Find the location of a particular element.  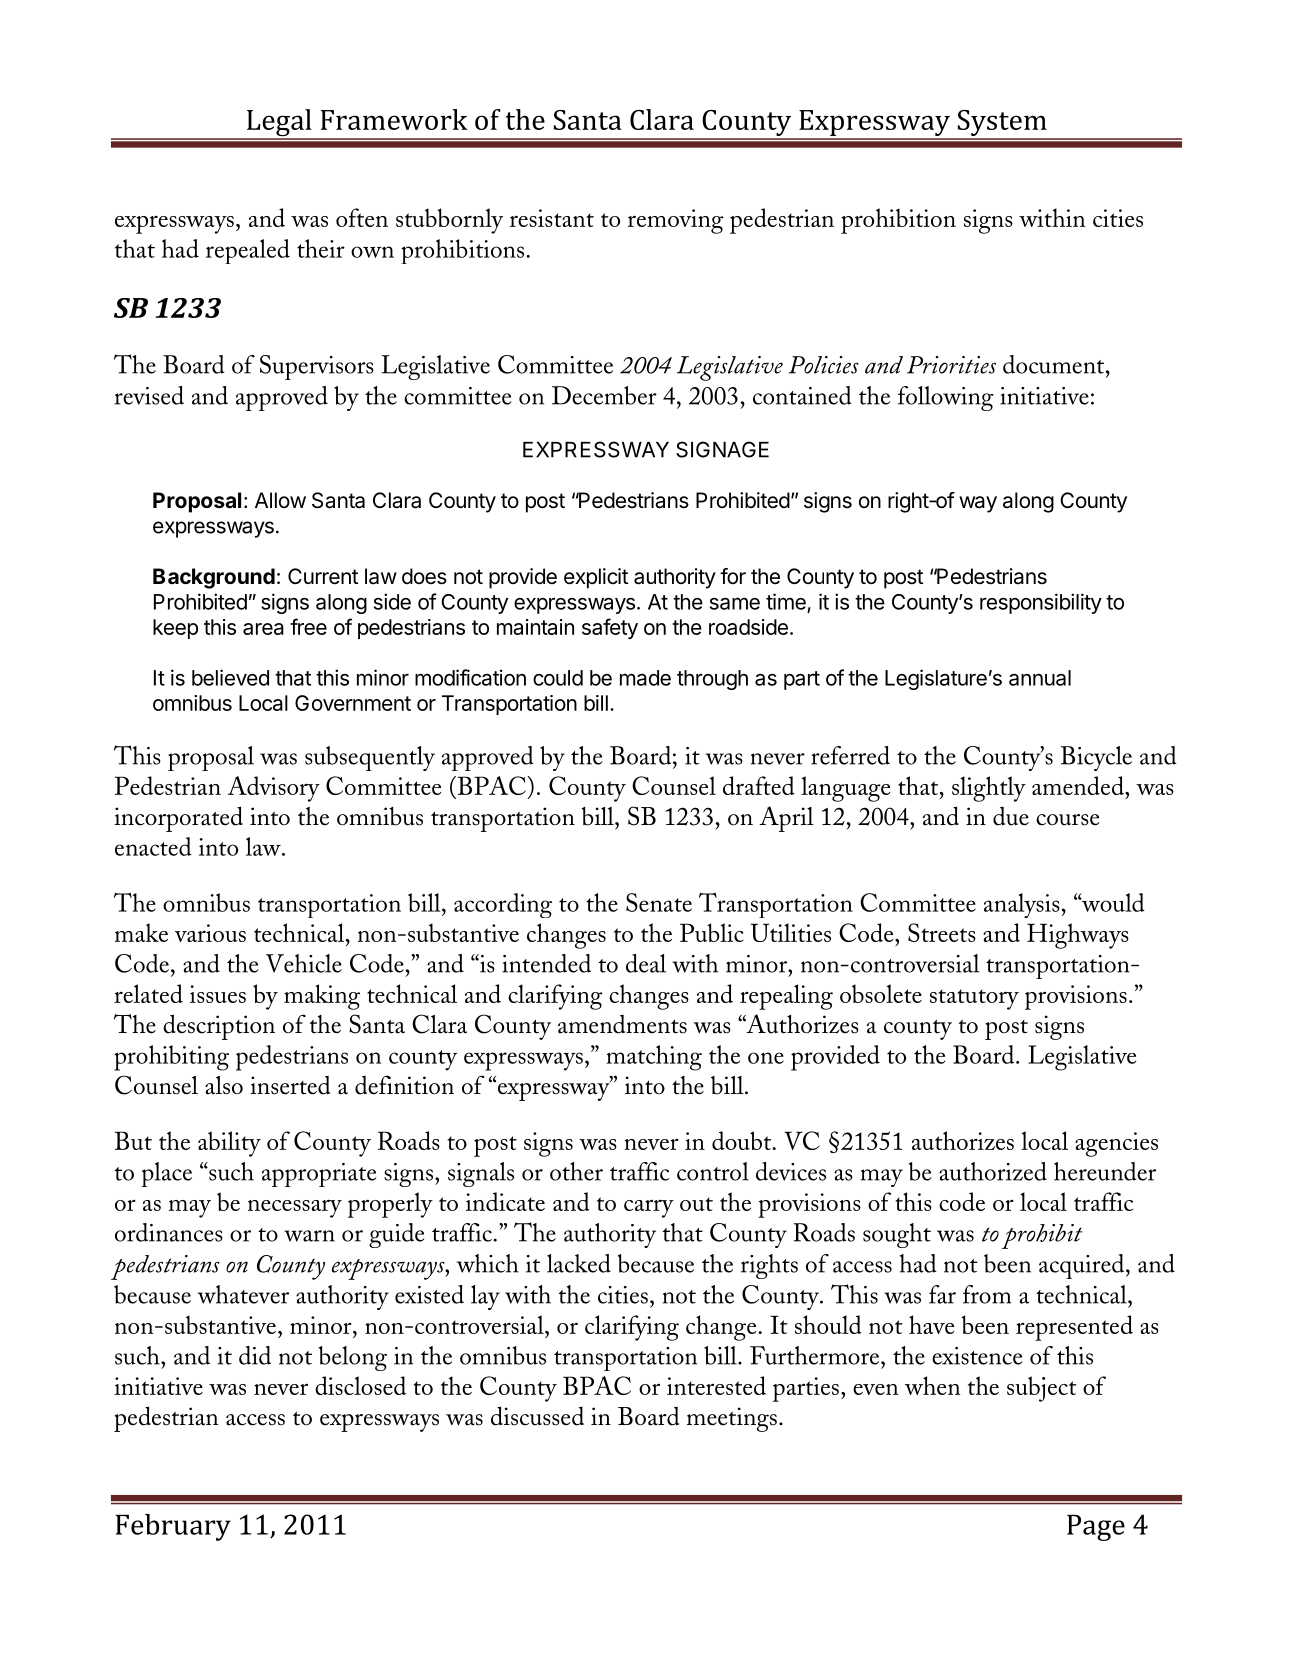

removing is located at coordinates (676, 221).
